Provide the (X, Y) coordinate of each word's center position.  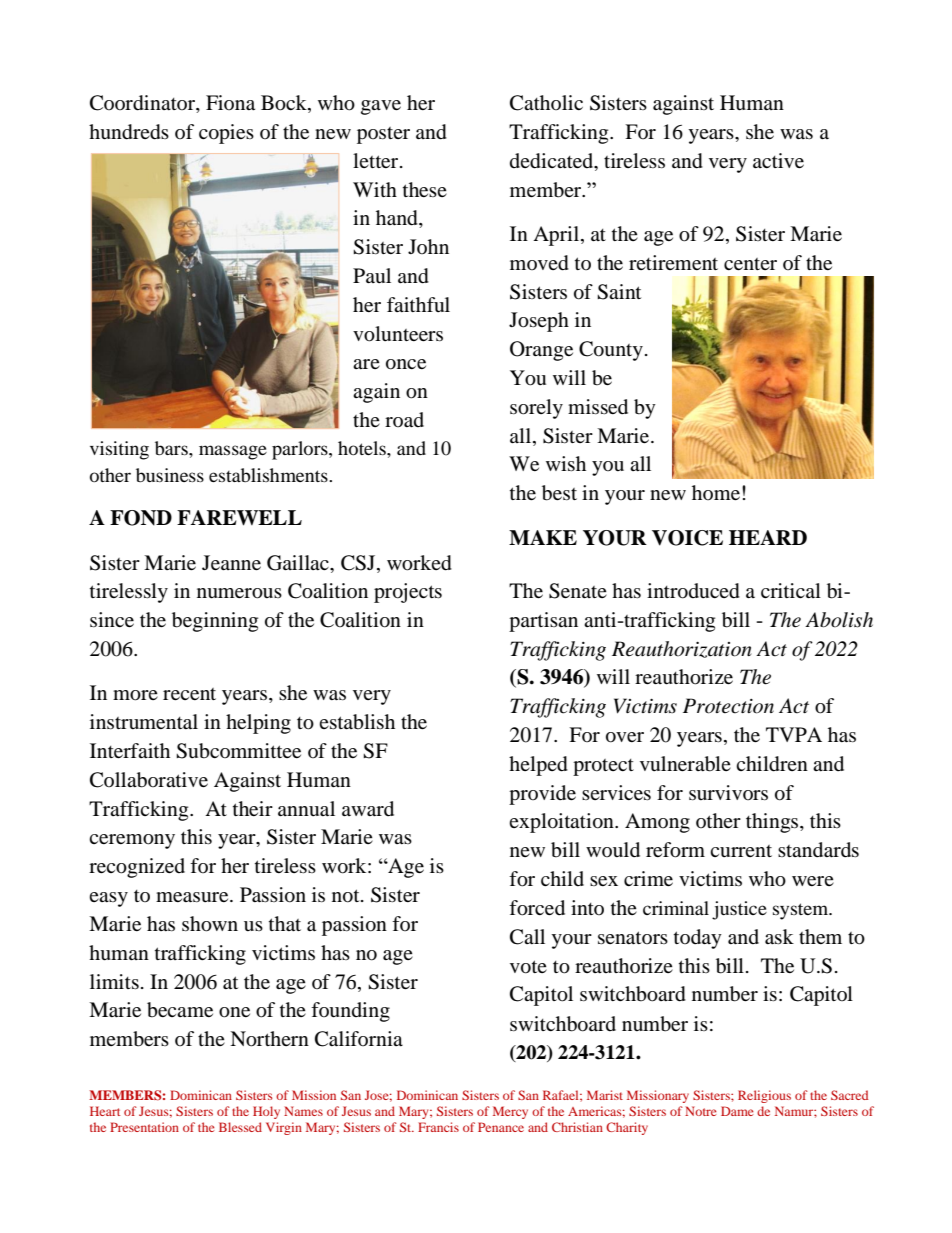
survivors (728, 792)
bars (172, 448)
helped (538, 766)
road (404, 420)
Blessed (240, 1127)
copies (226, 134)
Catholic (546, 103)
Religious (764, 1096)
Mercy (510, 1112)
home (717, 492)
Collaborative (149, 780)
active (778, 160)
